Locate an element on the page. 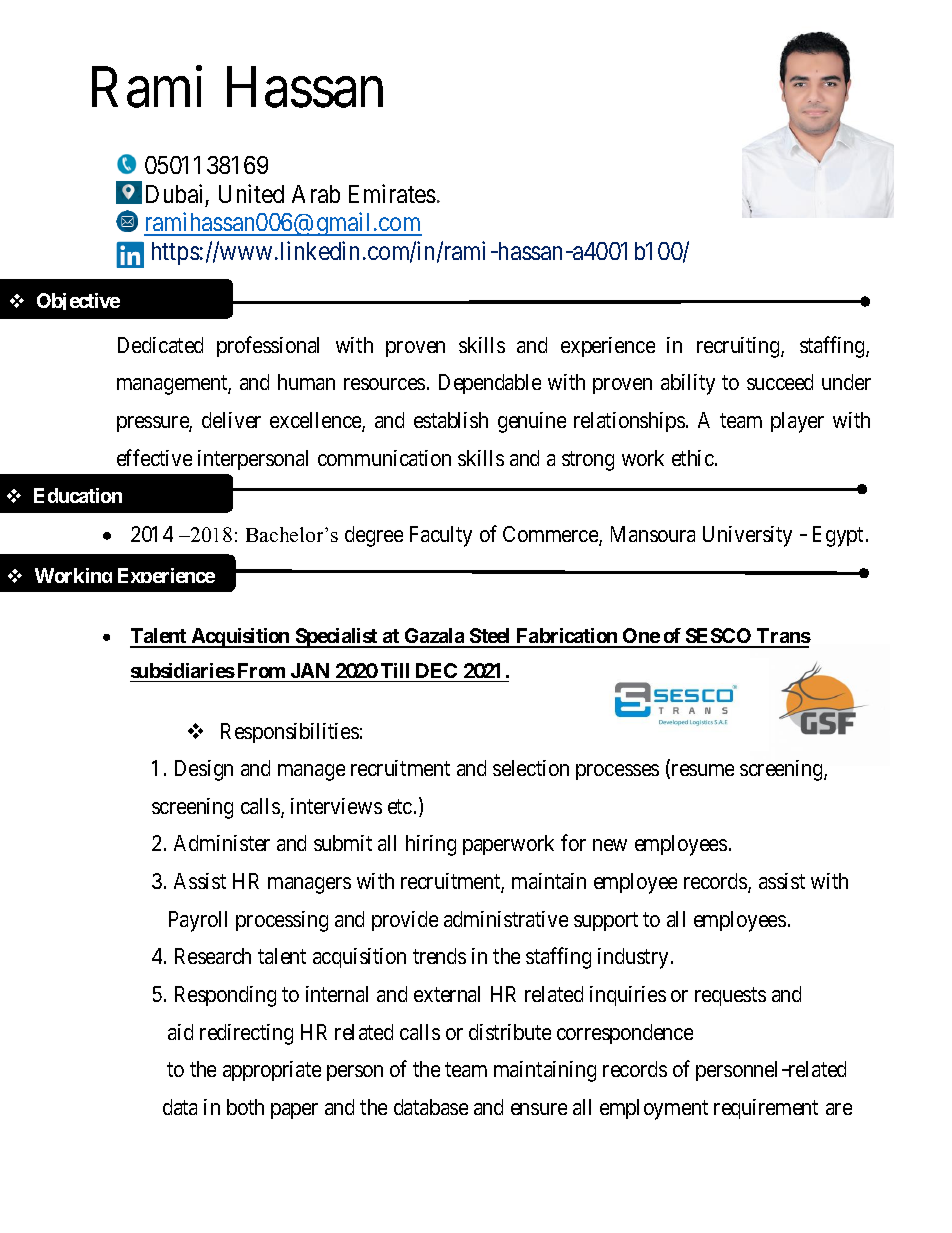 The image size is (952, 1233). resume is located at coordinates (701, 771).
